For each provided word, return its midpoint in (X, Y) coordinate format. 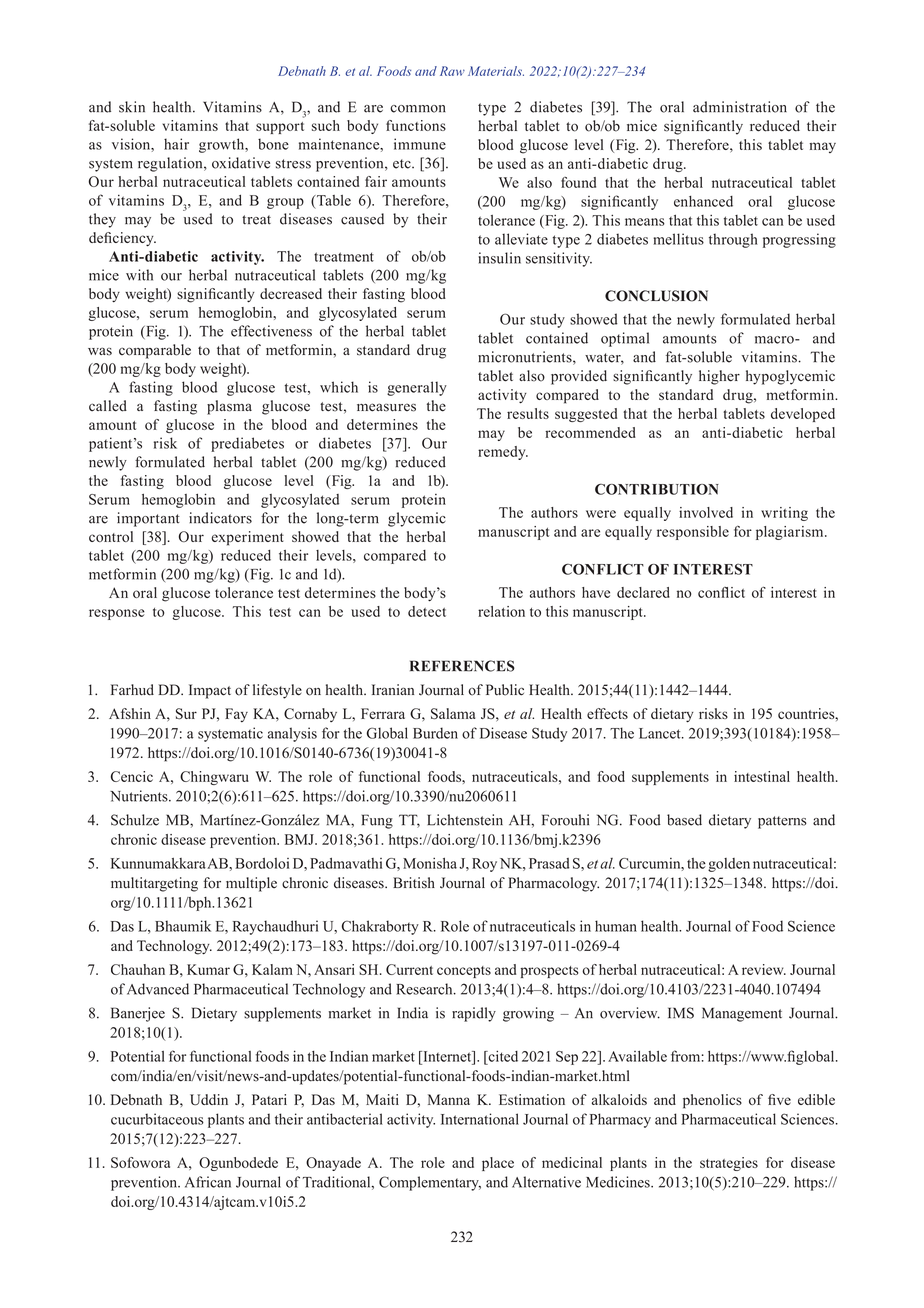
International (480, 1119)
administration (740, 107)
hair (176, 144)
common (418, 109)
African (208, 1182)
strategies (729, 1164)
